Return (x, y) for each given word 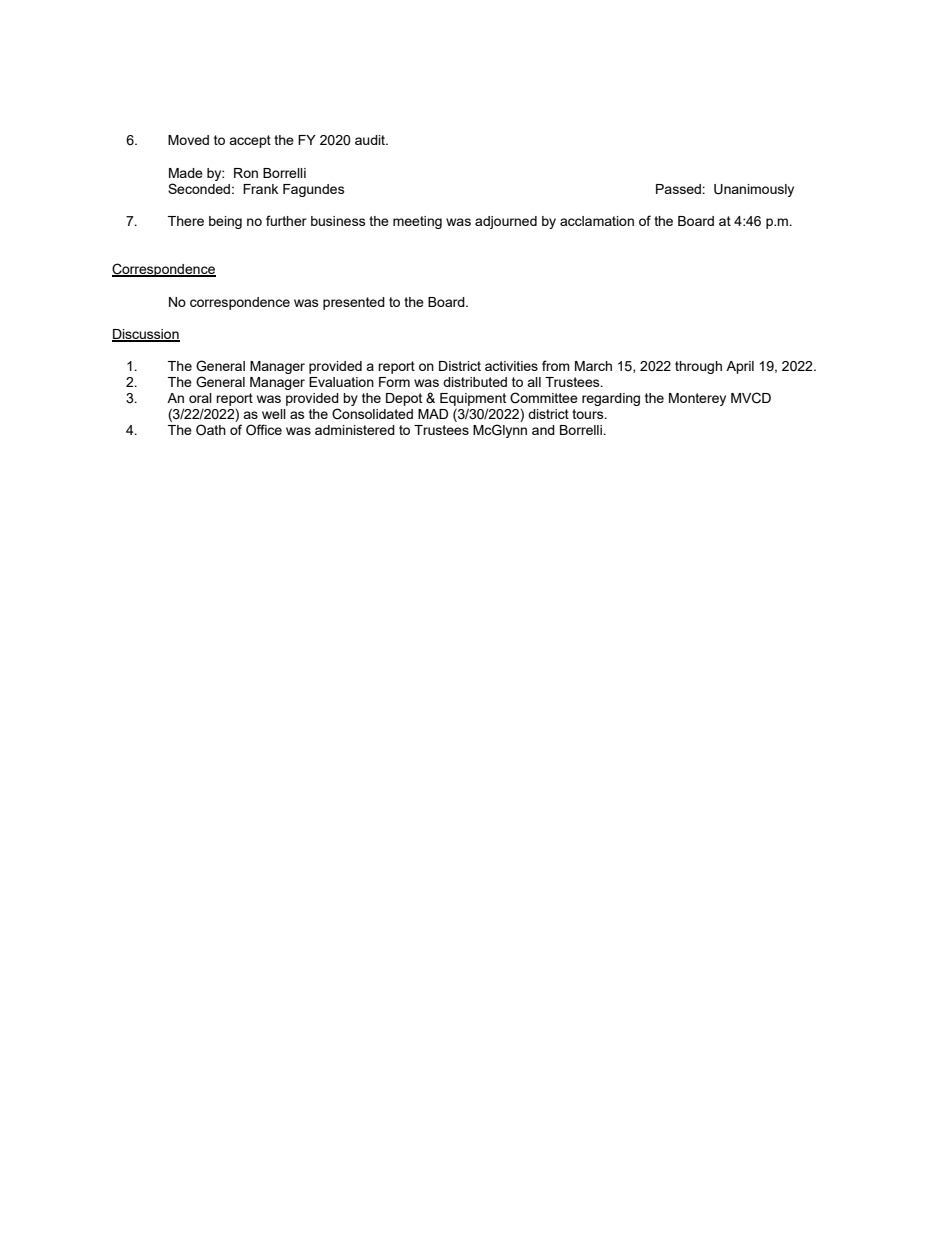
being (225, 222)
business (338, 221)
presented (354, 303)
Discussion (146, 335)
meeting (417, 222)
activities (511, 366)
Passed (679, 189)
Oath (211, 429)
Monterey (697, 399)
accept (250, 141)
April (740, 367)
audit (371, 140)
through (698, 367)
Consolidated (372, 414)
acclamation (597, 221)
